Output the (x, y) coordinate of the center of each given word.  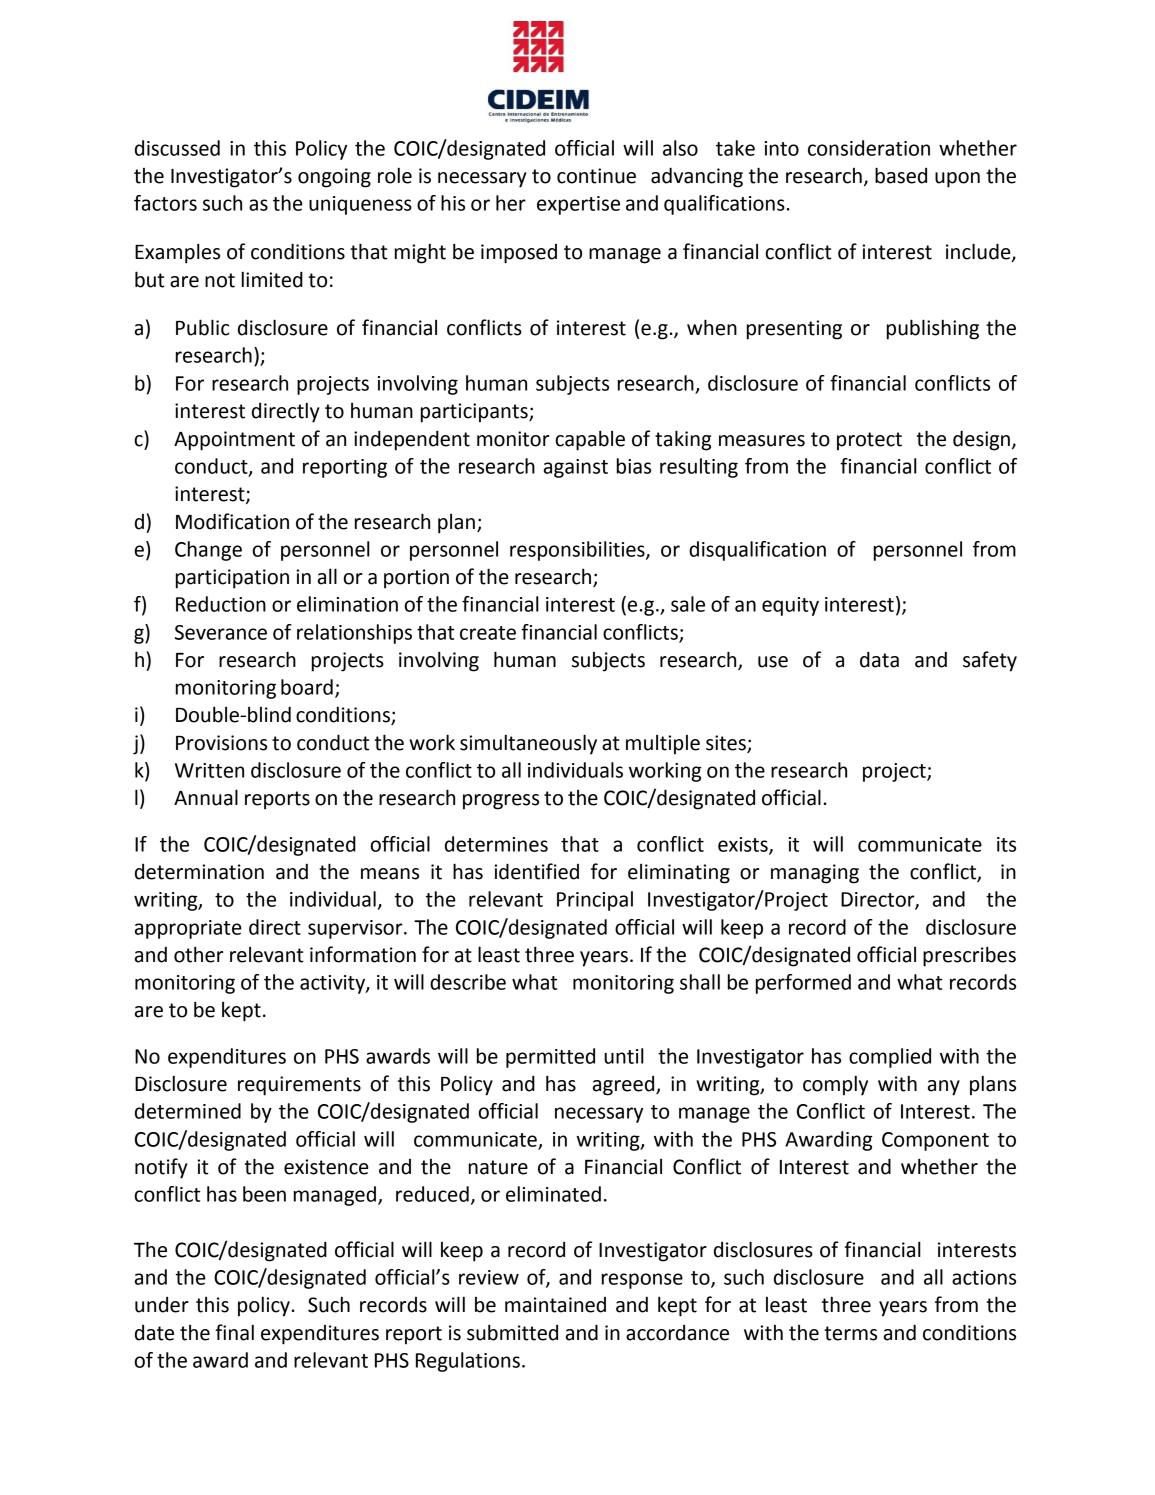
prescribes (969, 956)
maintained (555, 1305)
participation (232, 579)
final (235, 1332)
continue (596, 176)
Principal (595, 901)
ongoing (334, 178)
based (901, 175)
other (198, 954)
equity (790, 606)
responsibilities (578, 551)
